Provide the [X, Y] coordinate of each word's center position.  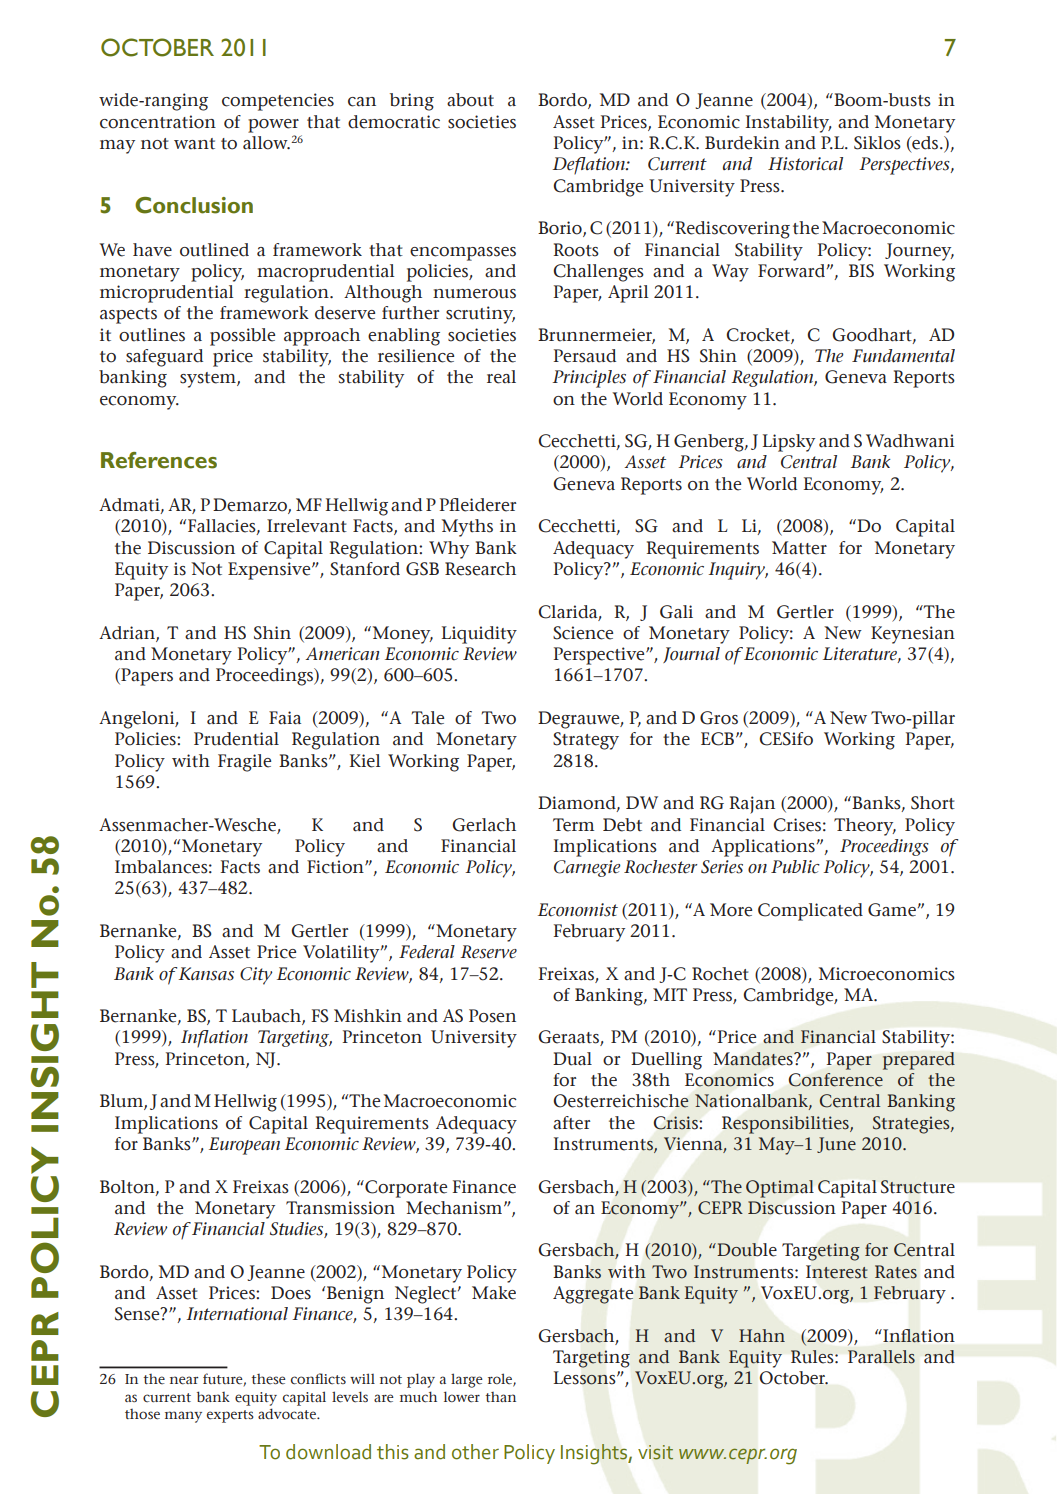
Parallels [881, 1357]
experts [230, 1416]
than [500, 1397]
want [194, 143]
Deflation [590, 166]
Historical [805, 164]
